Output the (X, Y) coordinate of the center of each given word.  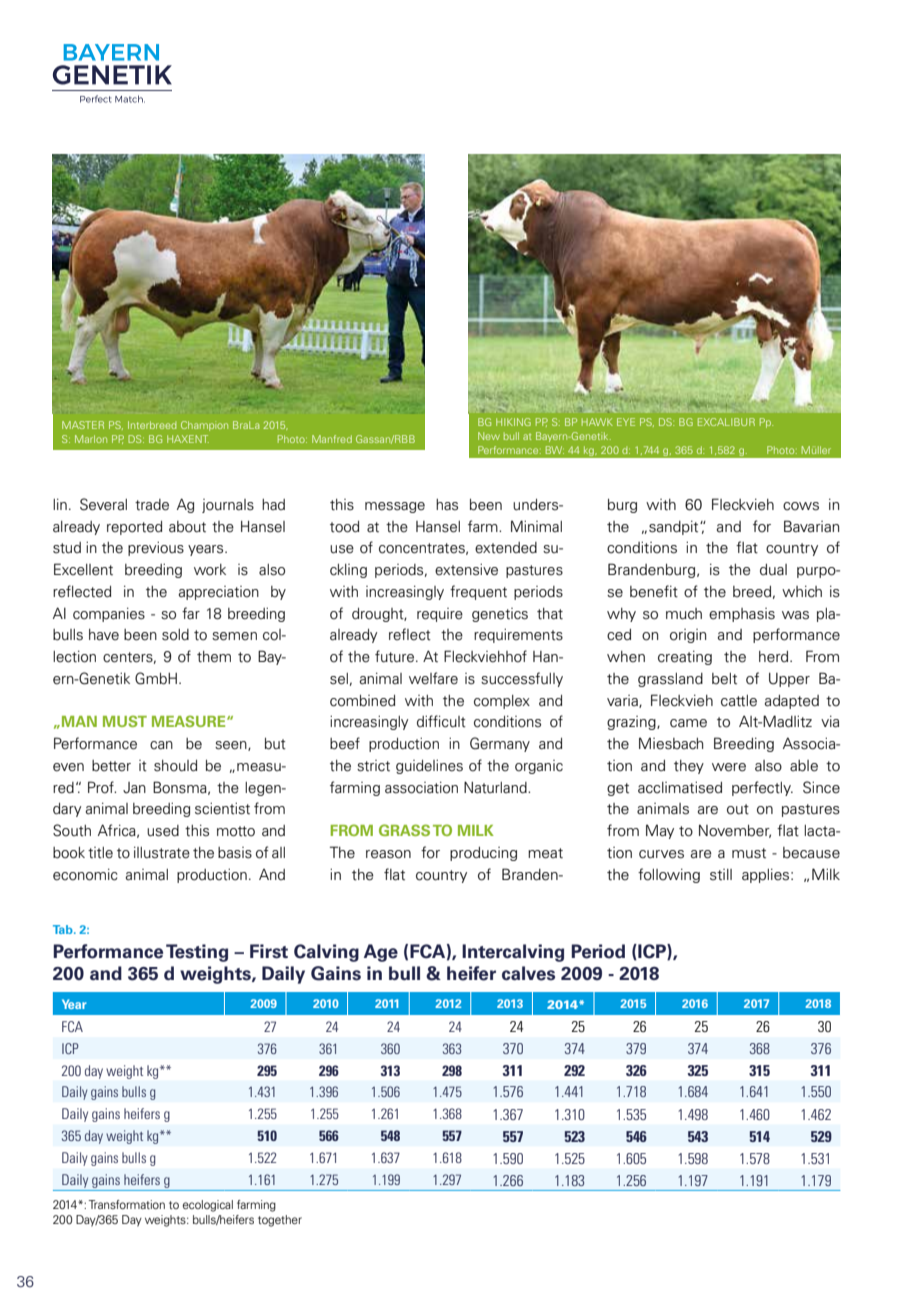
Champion (204, 426)
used (163, 831)
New (489, 436)
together (280, 1221)
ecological (208, 1206)
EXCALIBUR (726, 422)
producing (483, 854)
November (735, 831)
